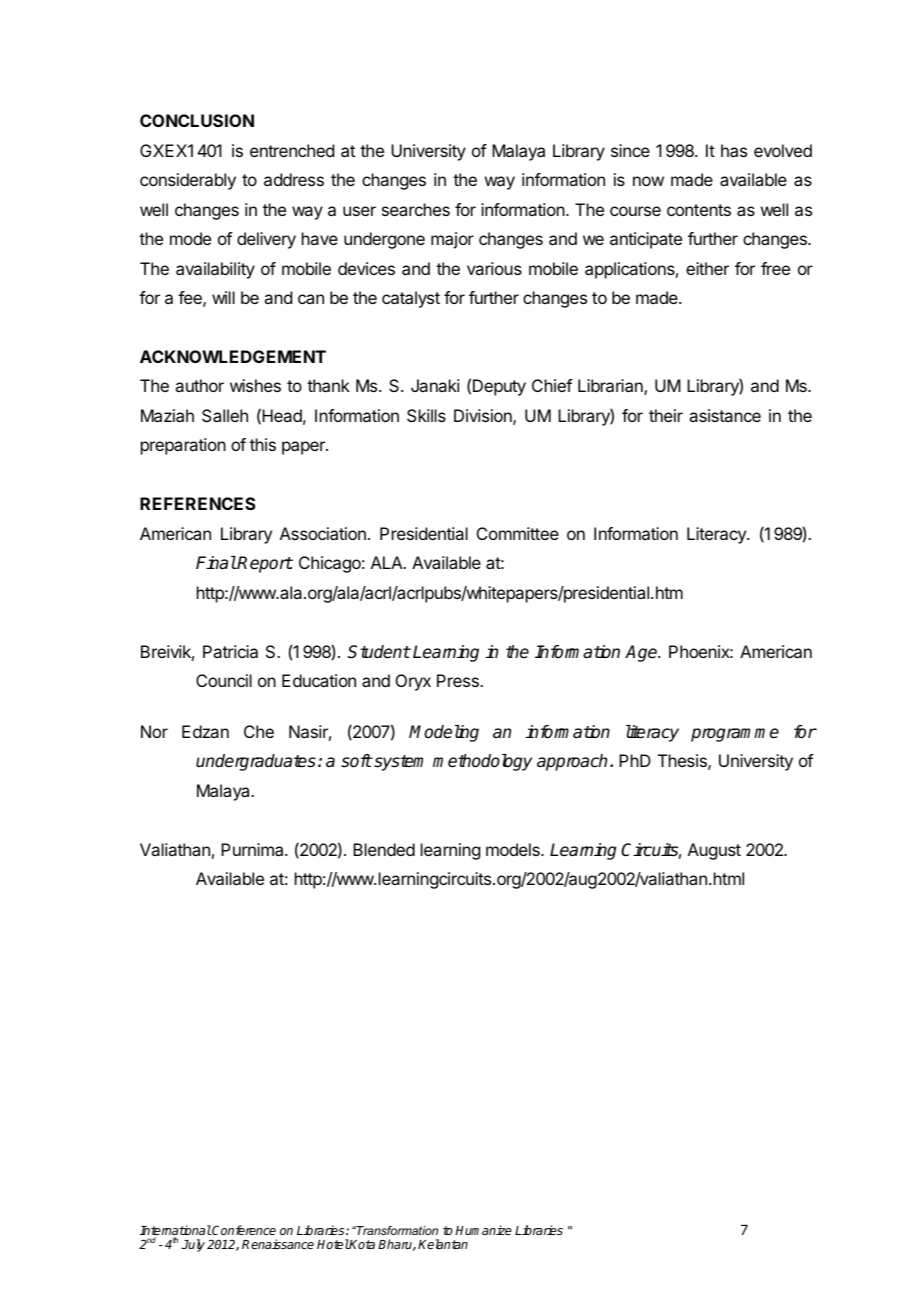  What do you see at coordinates (518, 533) in the screenshot?
I see `Committee` at bounding box center [518, 533].
